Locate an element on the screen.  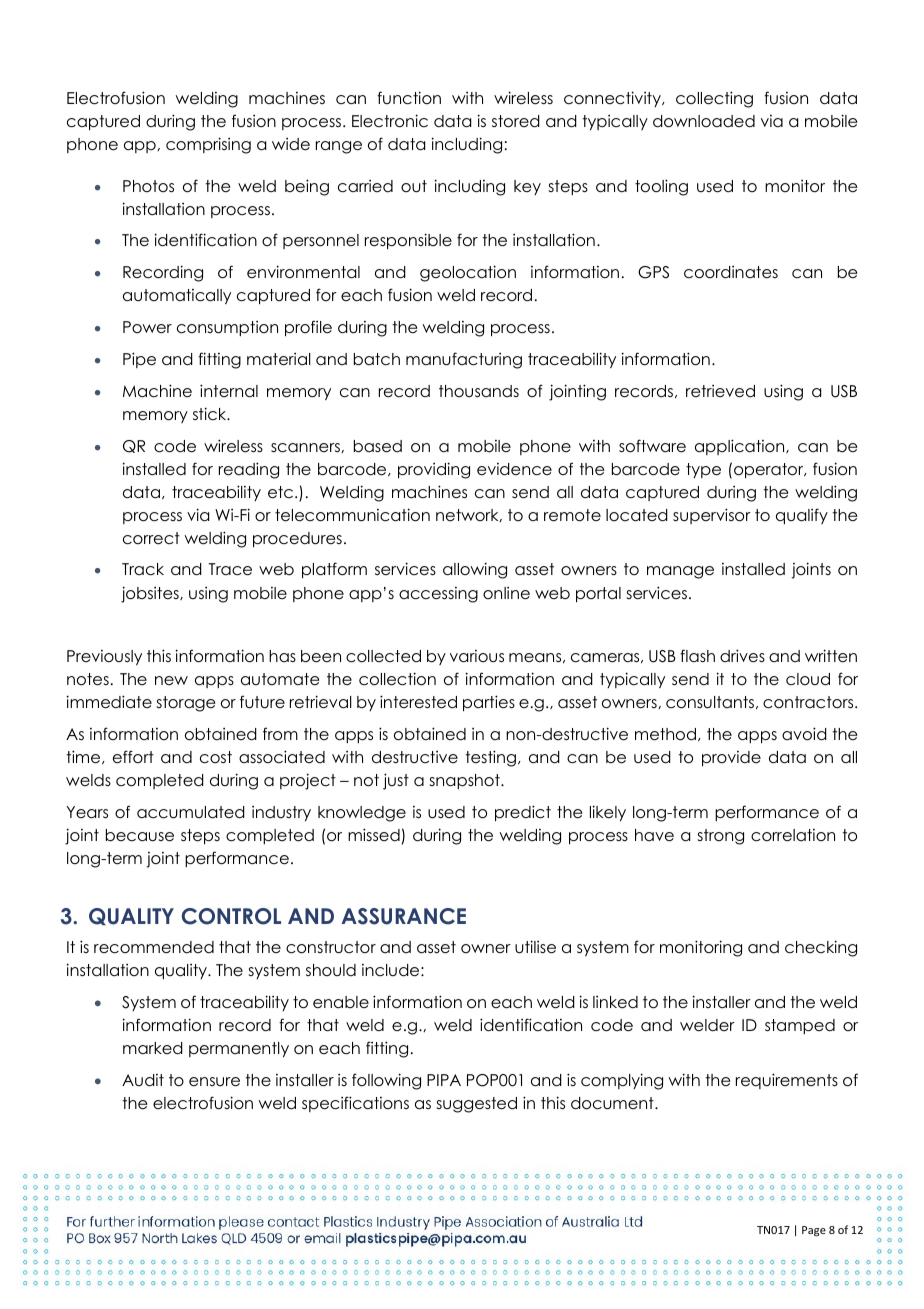
stored is located at coordinates (516, 121).
